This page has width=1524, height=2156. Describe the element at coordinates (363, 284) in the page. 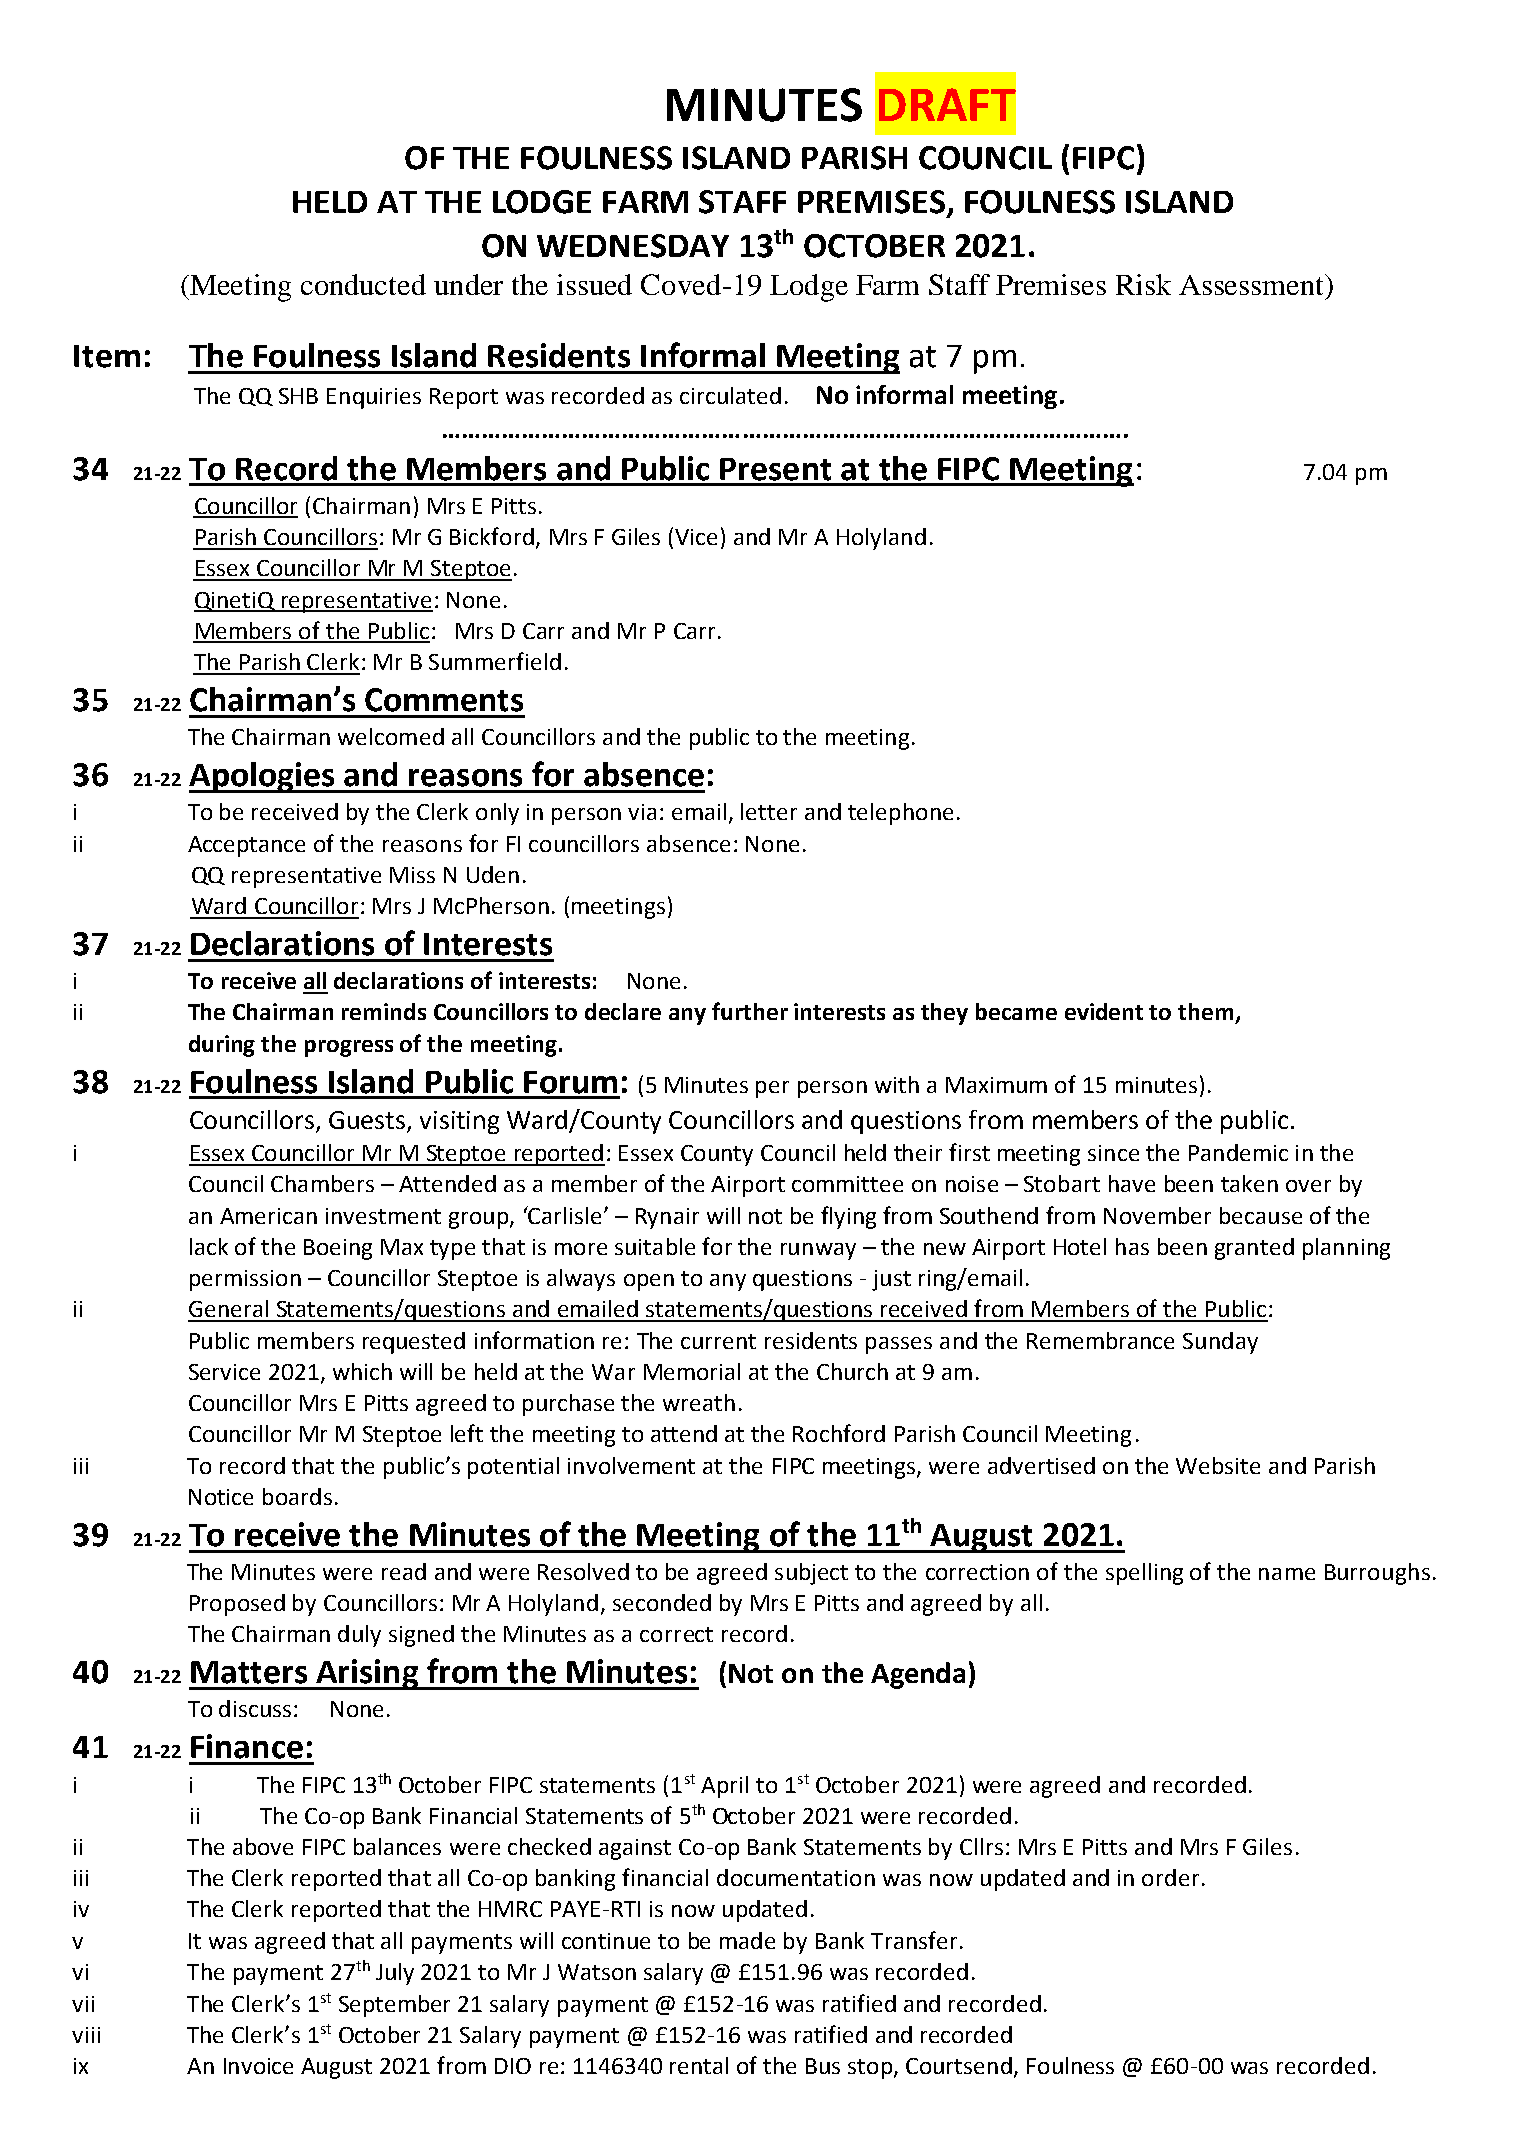

I see `conducted` at that location.
